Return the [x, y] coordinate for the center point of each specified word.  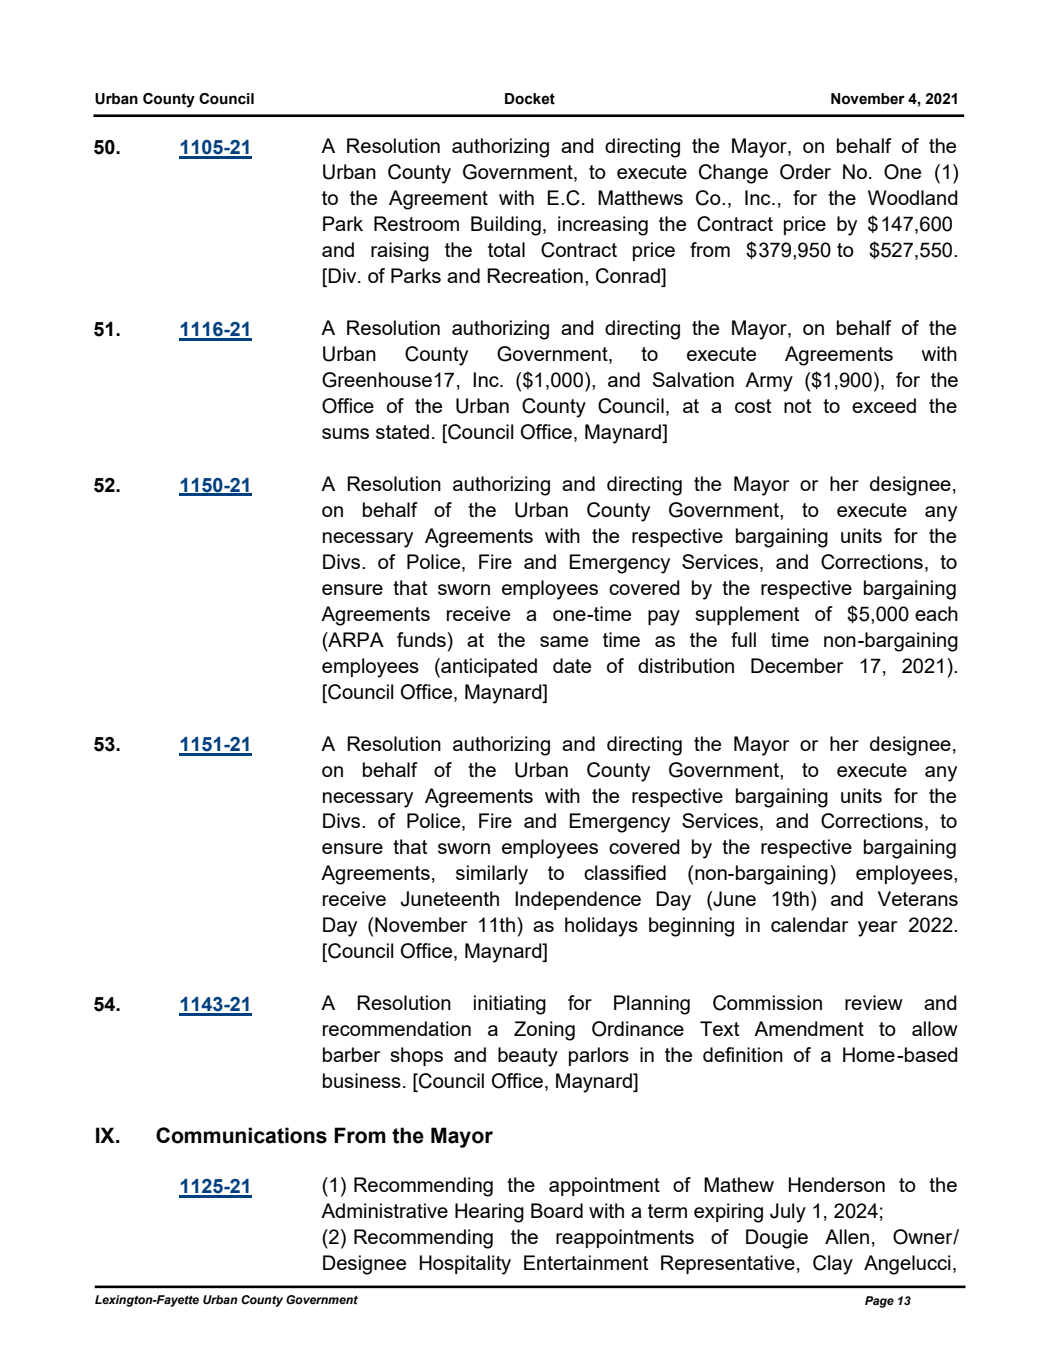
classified [625, 872]
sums [345, 433]
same [564, 641]
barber [351, 1054]
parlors [599, 1056]
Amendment [809, 1028]
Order [805, 172]
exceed [884, 405]
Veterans [918, 898]
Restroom [416, 223]
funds [422, 639]
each [936, 613]
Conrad [629, 277]
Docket [530, 99]
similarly [492, 875]
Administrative [384, 1210]
